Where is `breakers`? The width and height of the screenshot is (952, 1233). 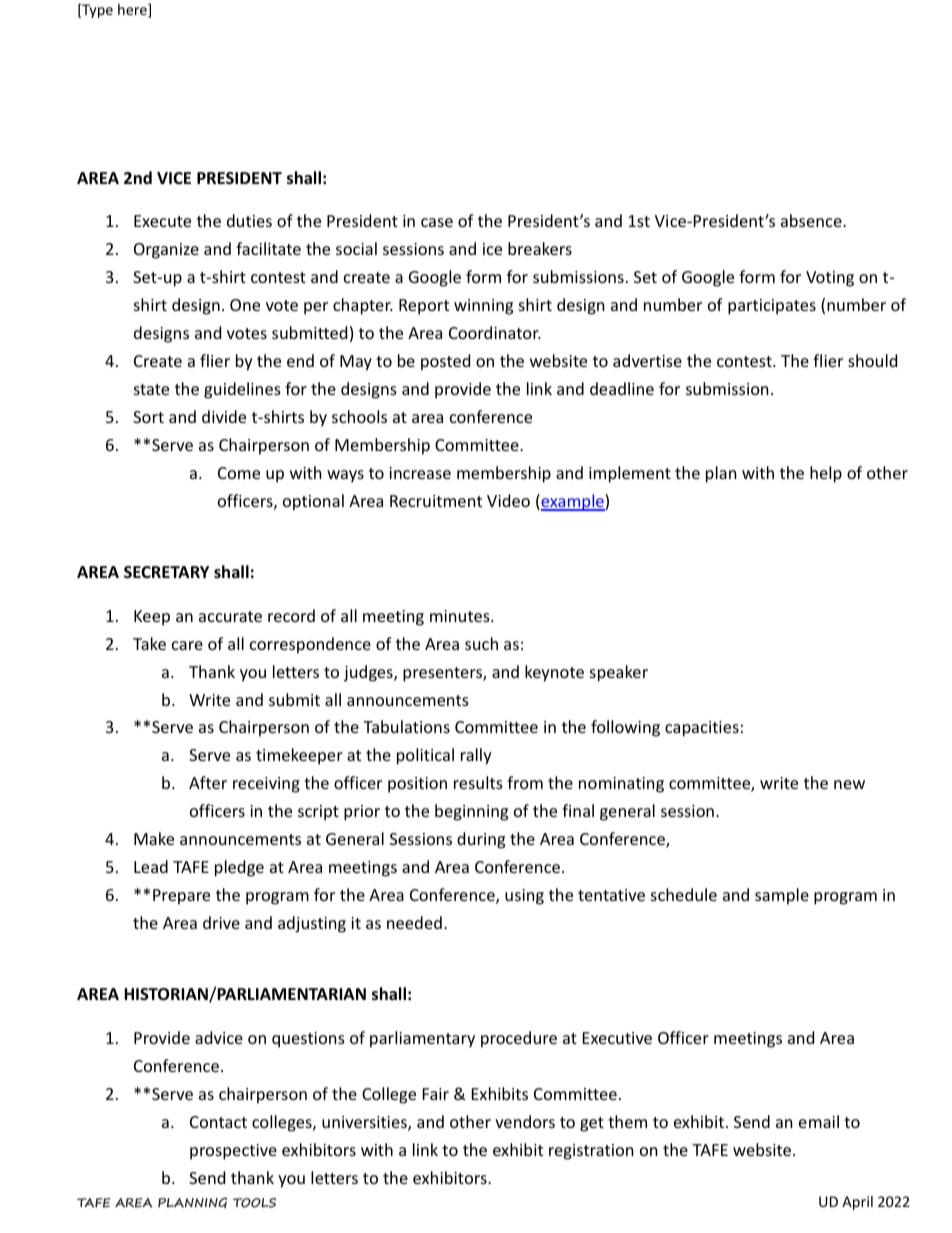
breakers is located at coordinates (540, 248).
